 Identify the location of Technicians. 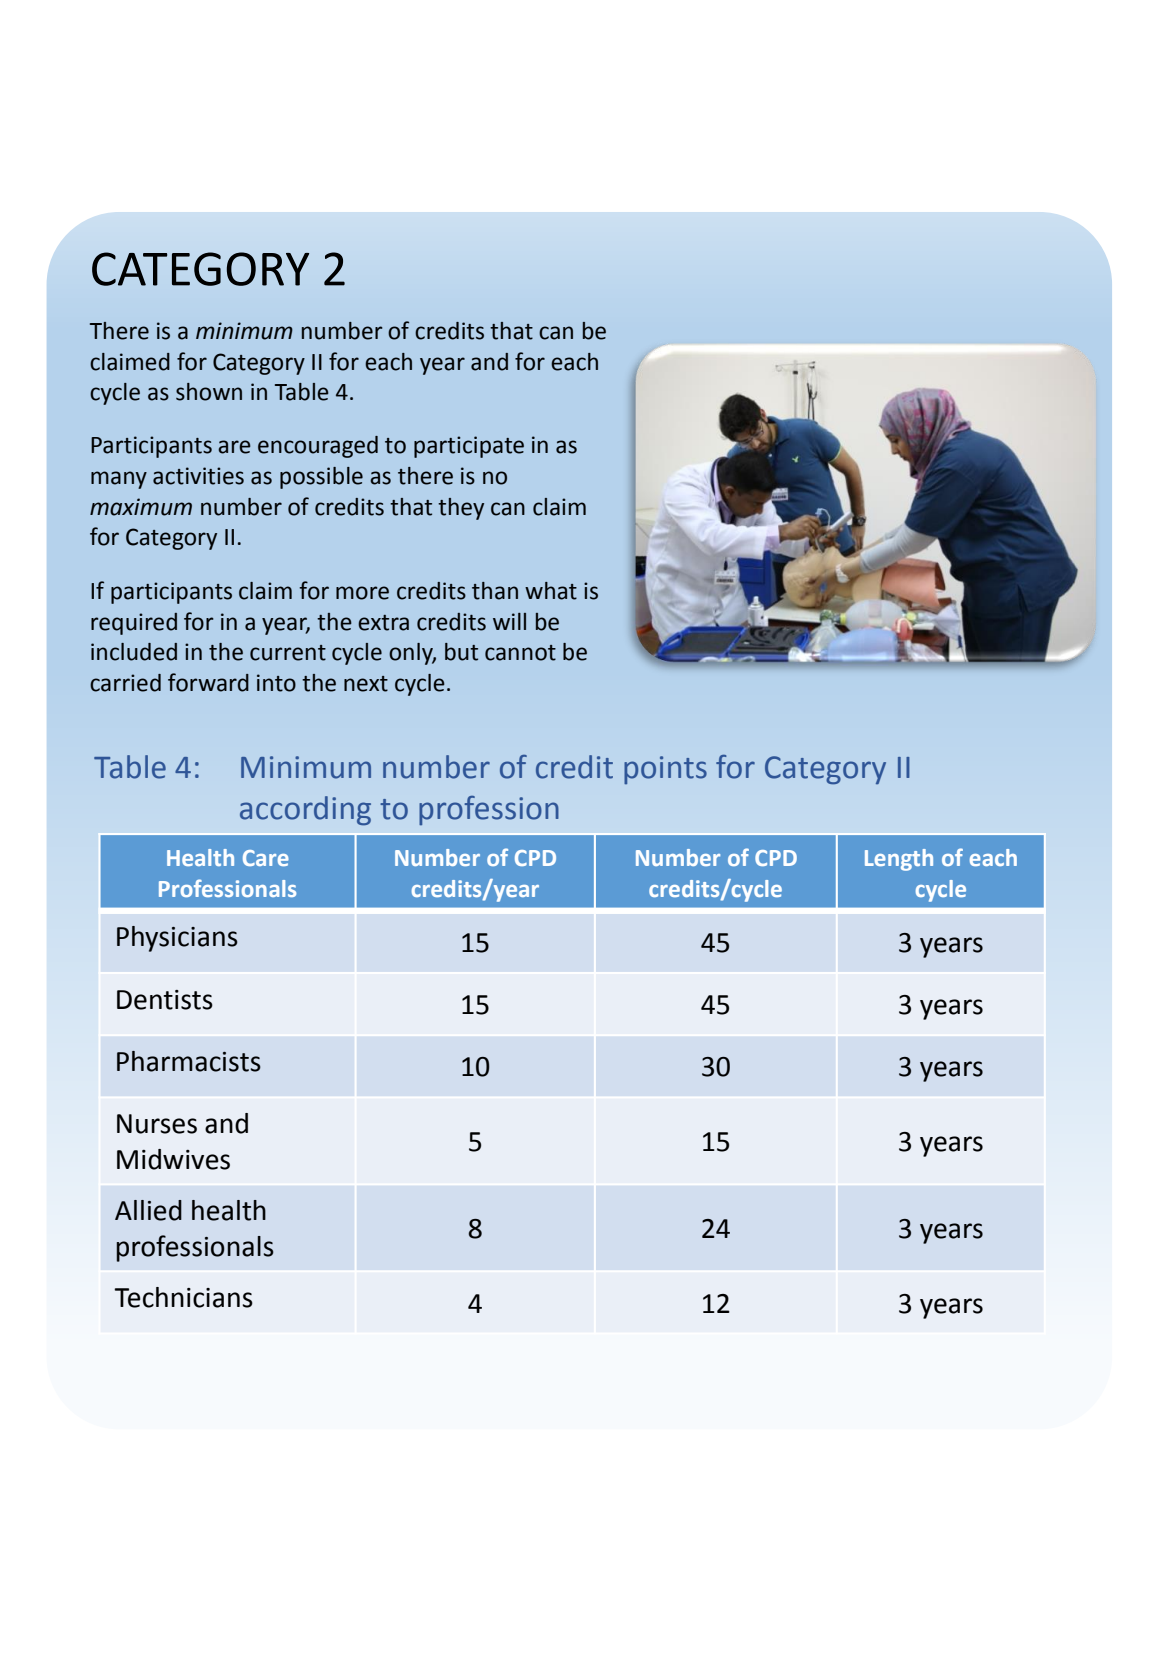
(183, 1297).
